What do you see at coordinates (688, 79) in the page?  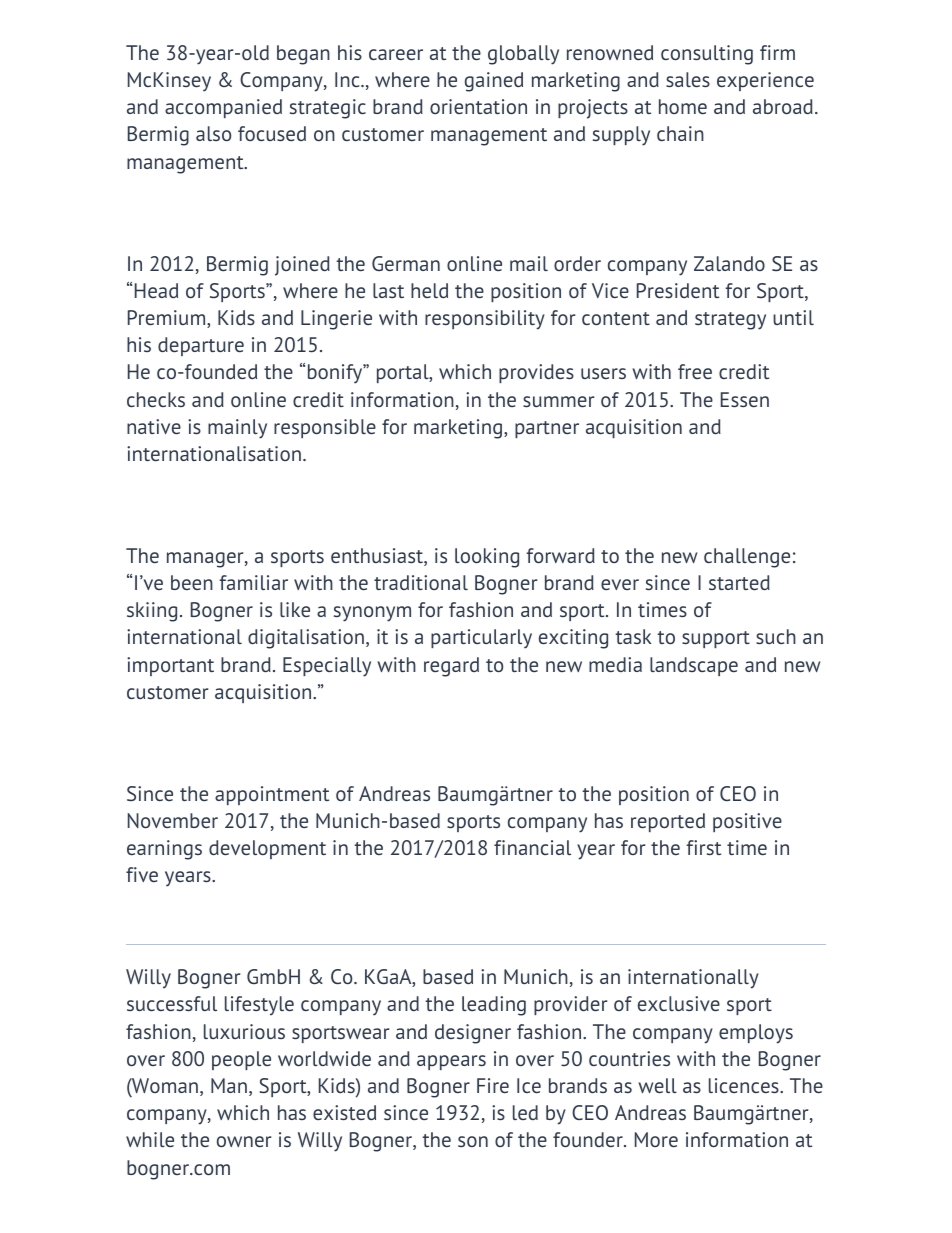 I see `sales` at bounding box center [688, 79].
